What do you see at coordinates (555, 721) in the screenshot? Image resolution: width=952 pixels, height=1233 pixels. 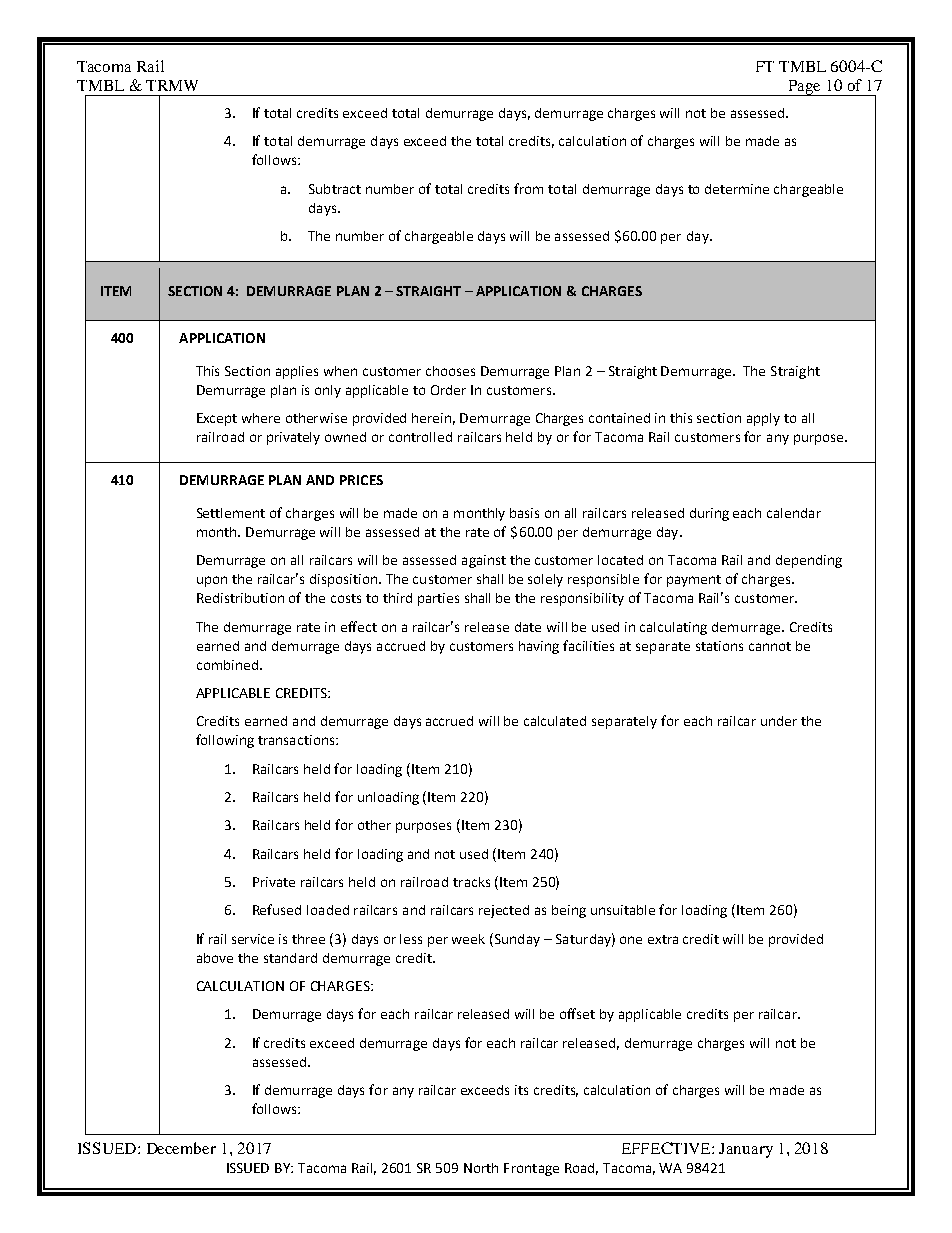 I see `calculated` at bounding box center [555, 721].
